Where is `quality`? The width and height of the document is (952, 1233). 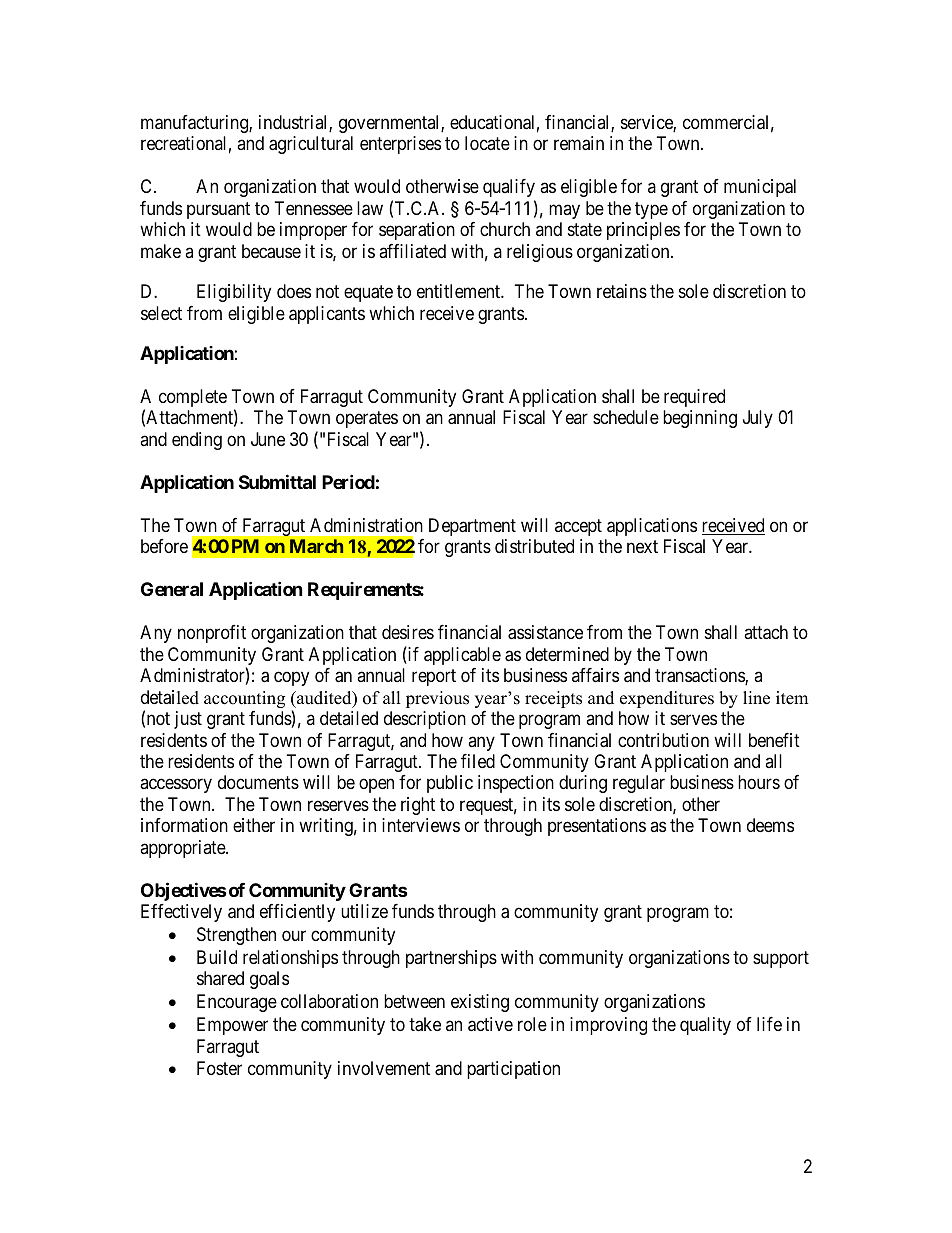
quality is located at coordinates (705, 1026).
